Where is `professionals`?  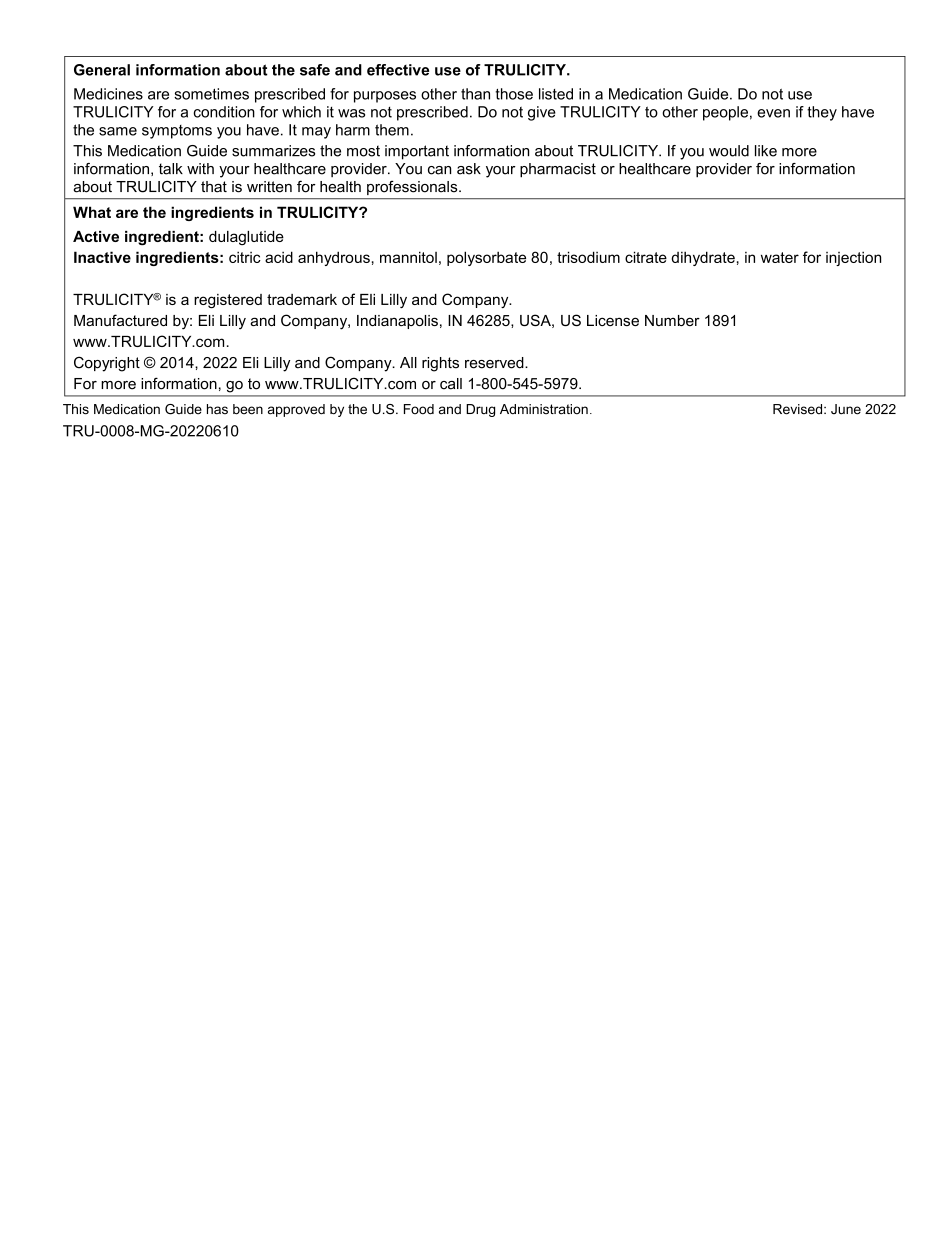
professionals is located at coordinates (413, 188).
